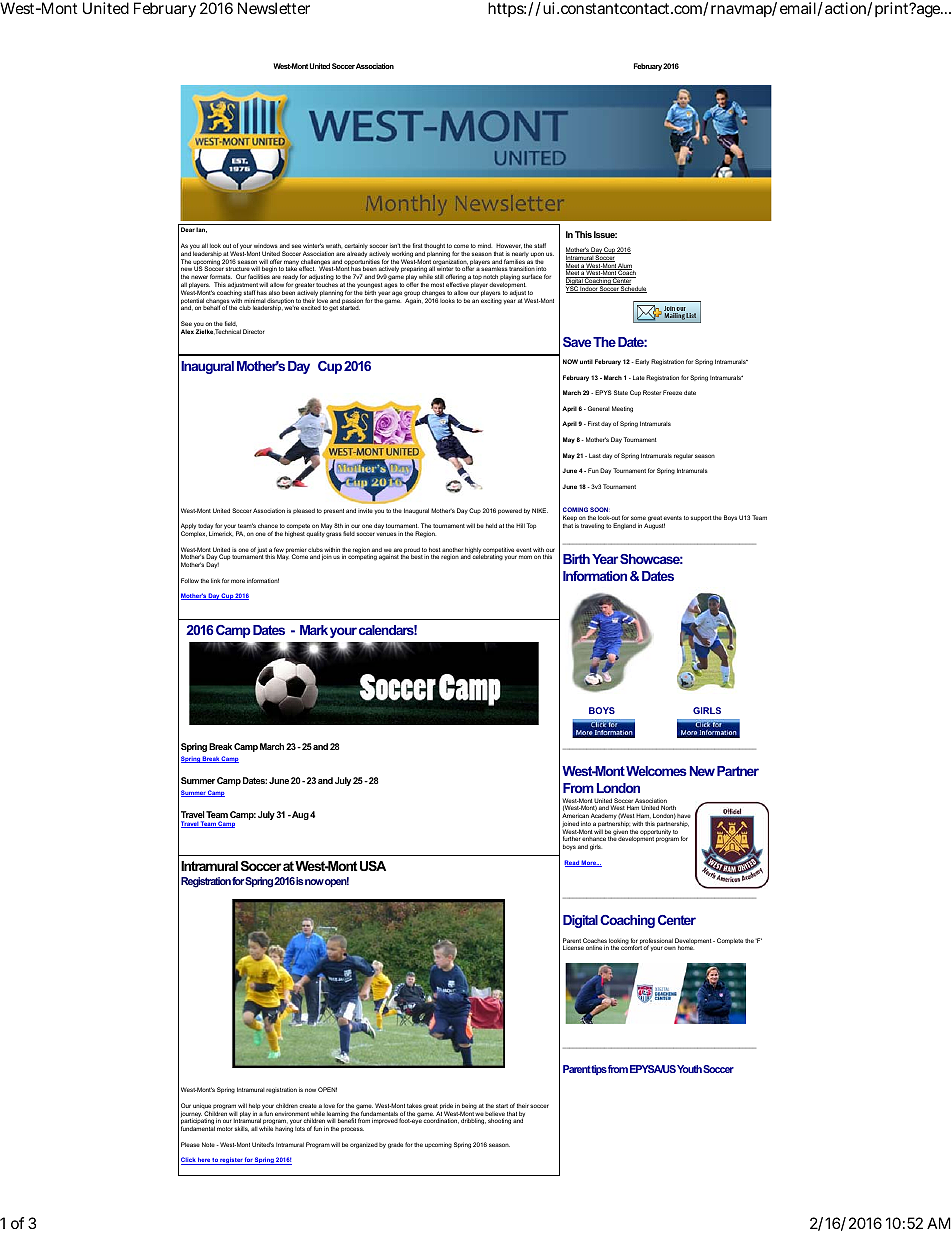 Image resolution: width=952 pixels, height=1233 pixels. I want to click on Newsletter, so click(274, 8).
